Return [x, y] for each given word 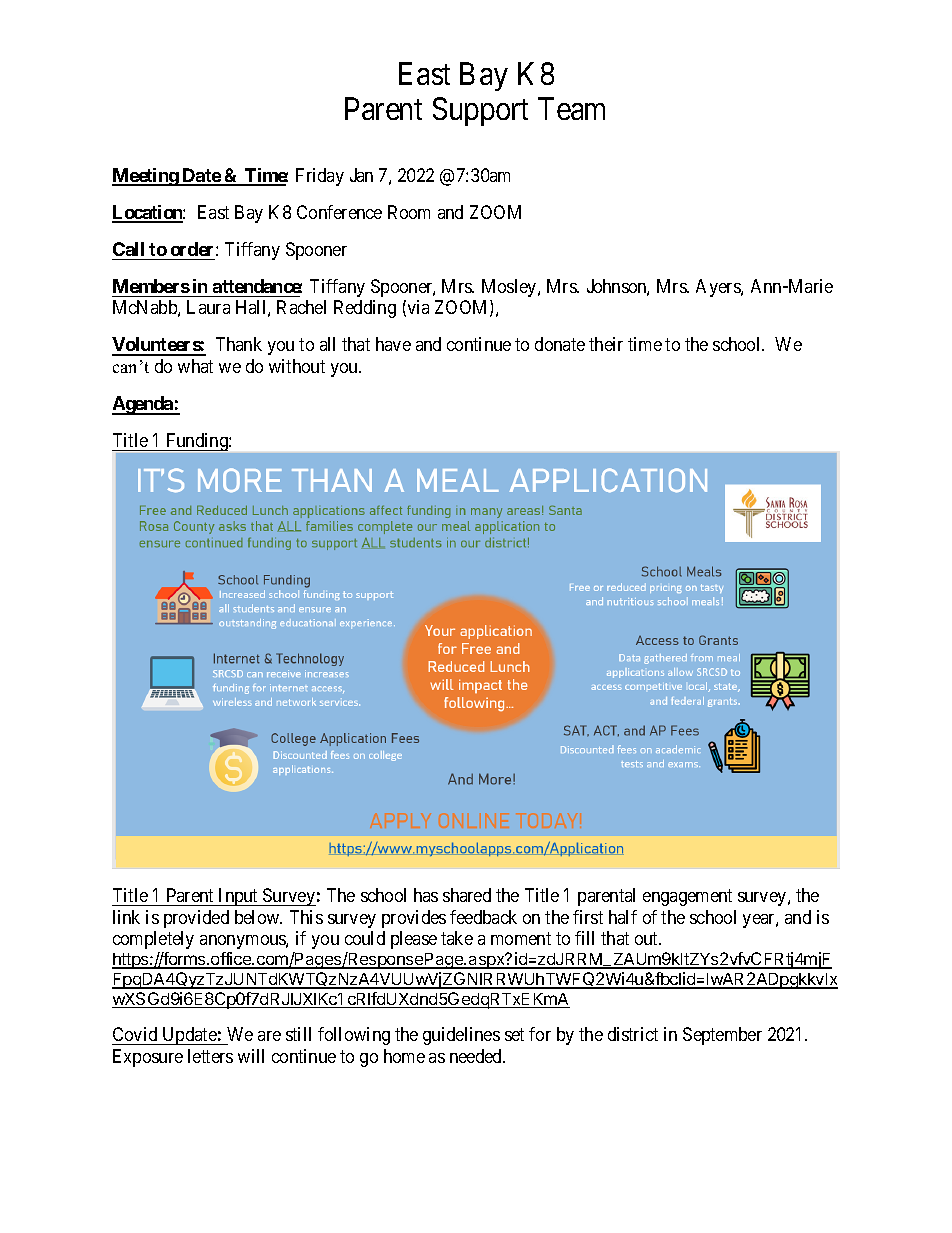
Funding [197, 442]
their [606, 344]
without [297, 366]
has [426, 895]
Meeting [146, 177]
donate [560, 344]
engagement [687, 897]
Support [480, 111]
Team [571, 109]
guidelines [461, 1036]
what [195, 366]
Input [238, 897]
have [393, 344]
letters [210, 1056]
